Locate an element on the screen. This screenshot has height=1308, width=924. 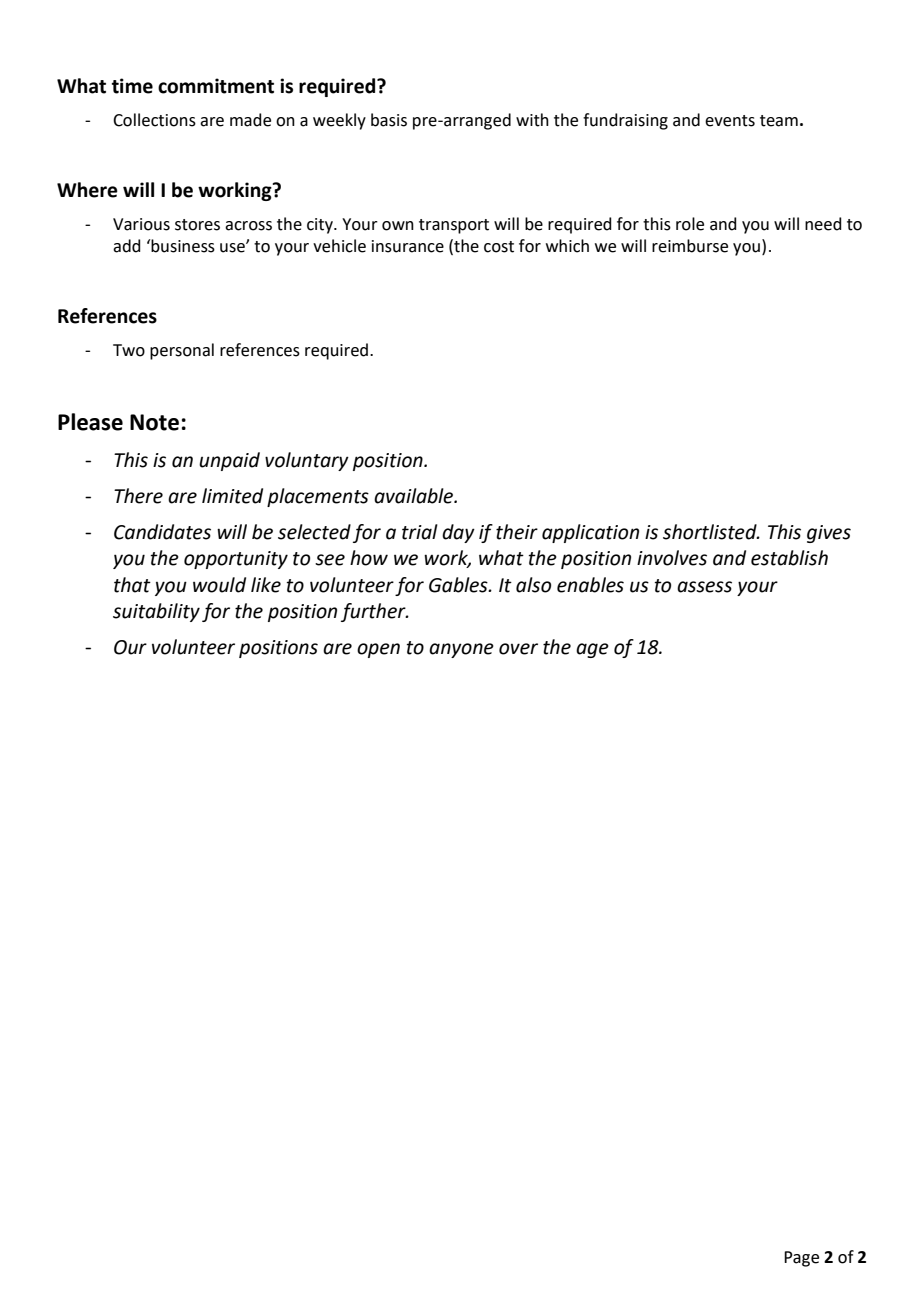
over is located at coordinates (518, 649).
